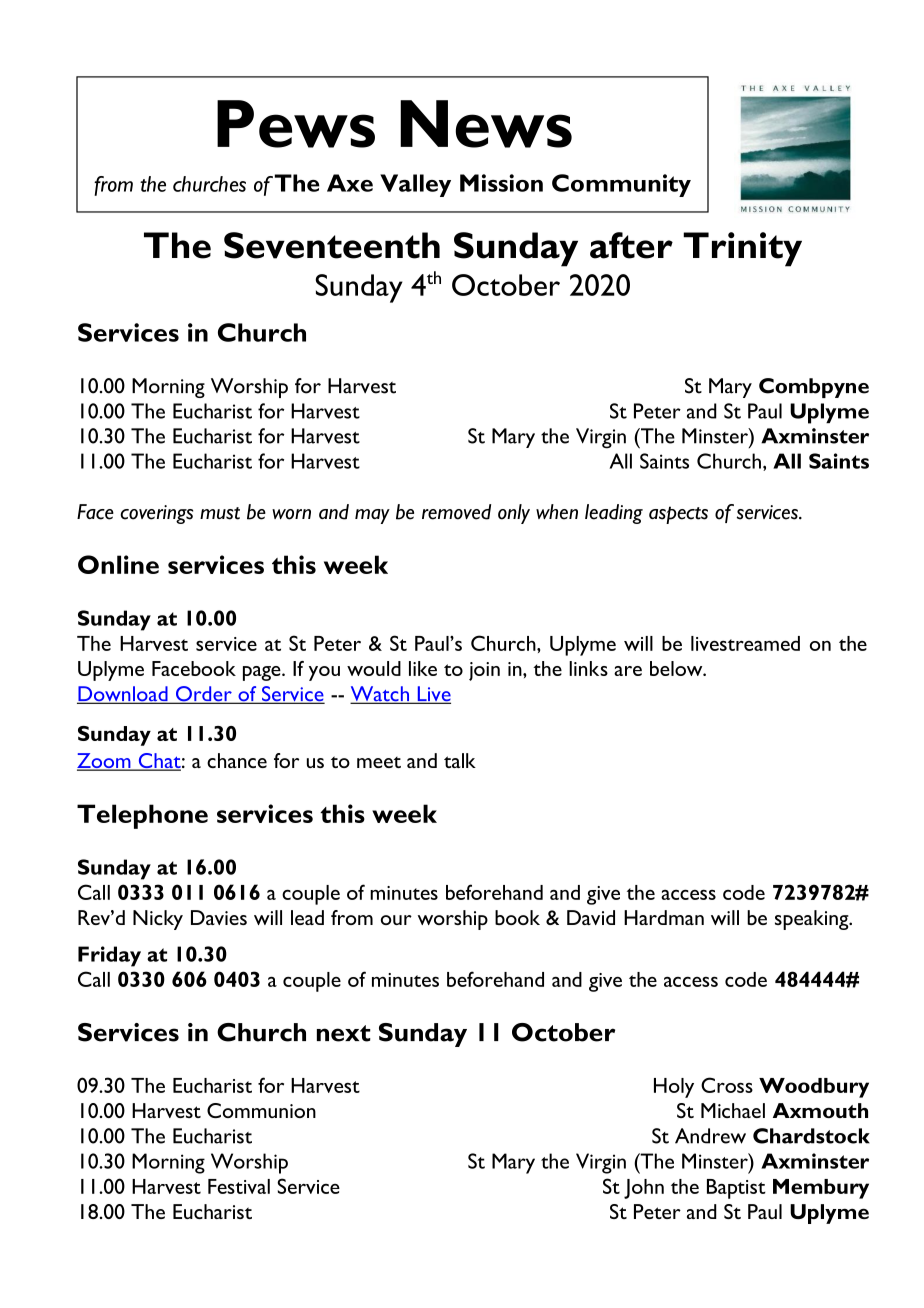 The height and width of the screenshot is (1308, 924). Describe the element at coordinates (710, 1136) in the screenshot. I see `Andrew` at that location.
